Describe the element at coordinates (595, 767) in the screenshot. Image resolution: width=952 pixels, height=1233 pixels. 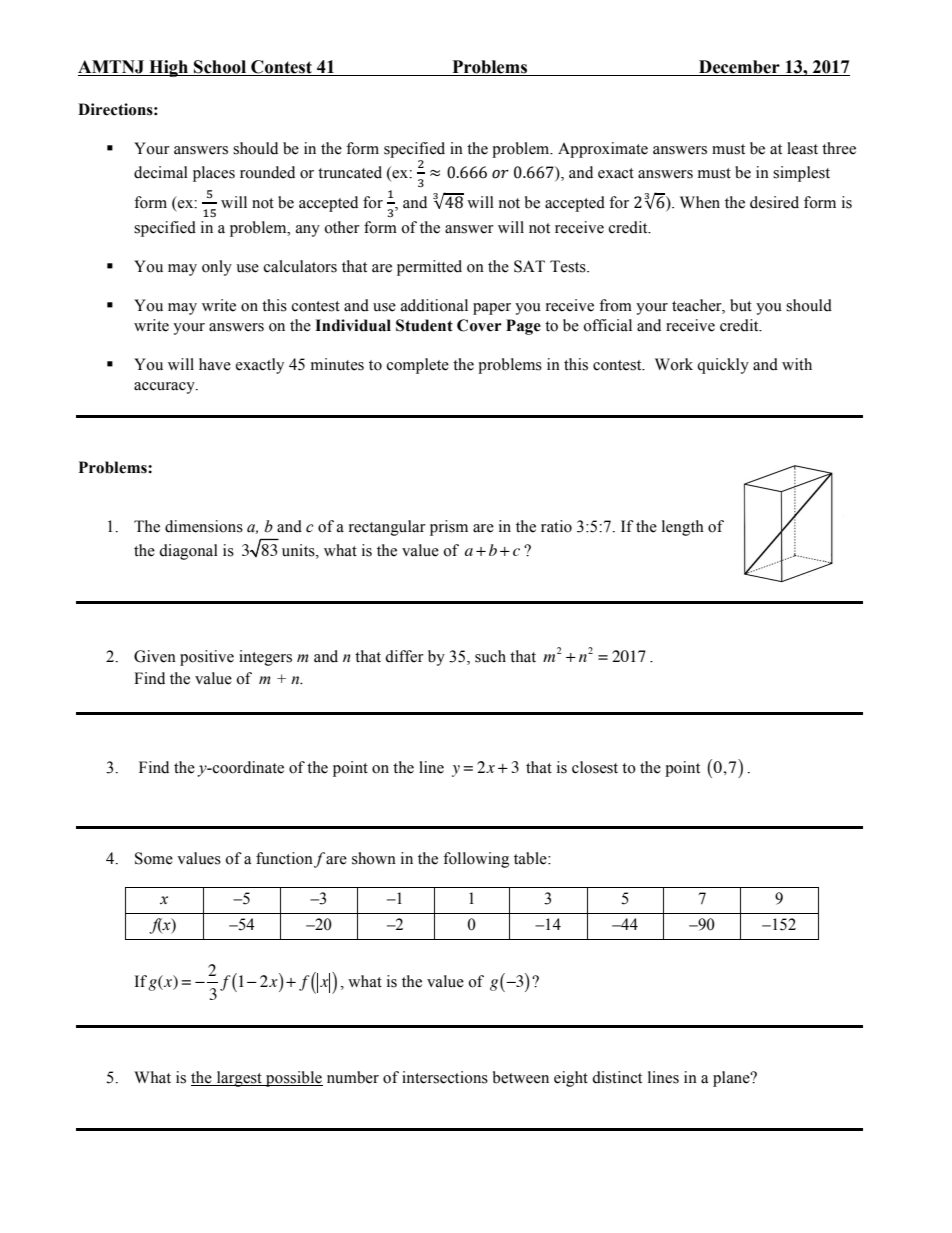
I see `closest` at that location.
